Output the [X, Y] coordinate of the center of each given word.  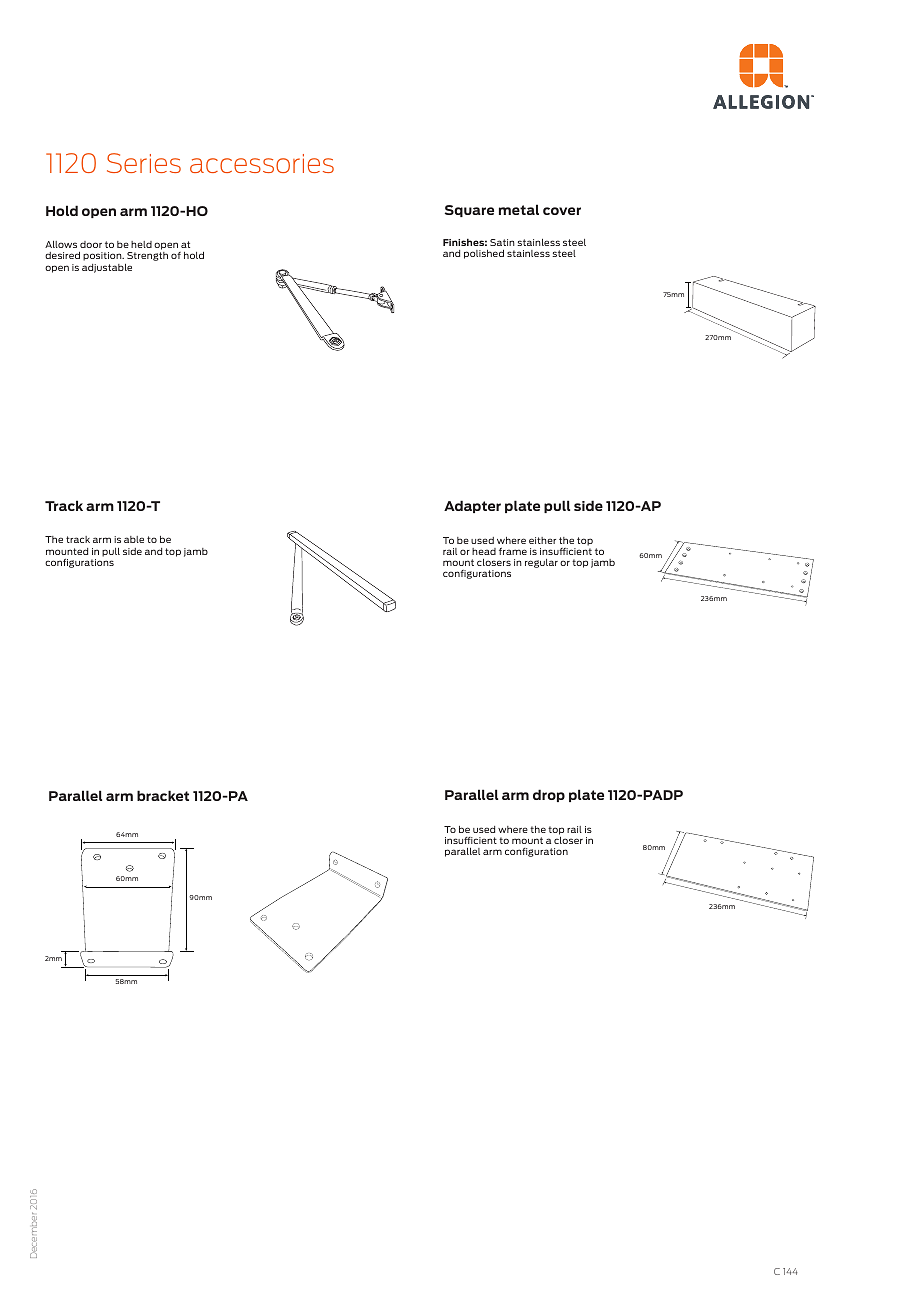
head [484, 551]
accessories [262, 163]
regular [541, 563]
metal [519, 209]
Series [144, 163]
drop [549, 795]
